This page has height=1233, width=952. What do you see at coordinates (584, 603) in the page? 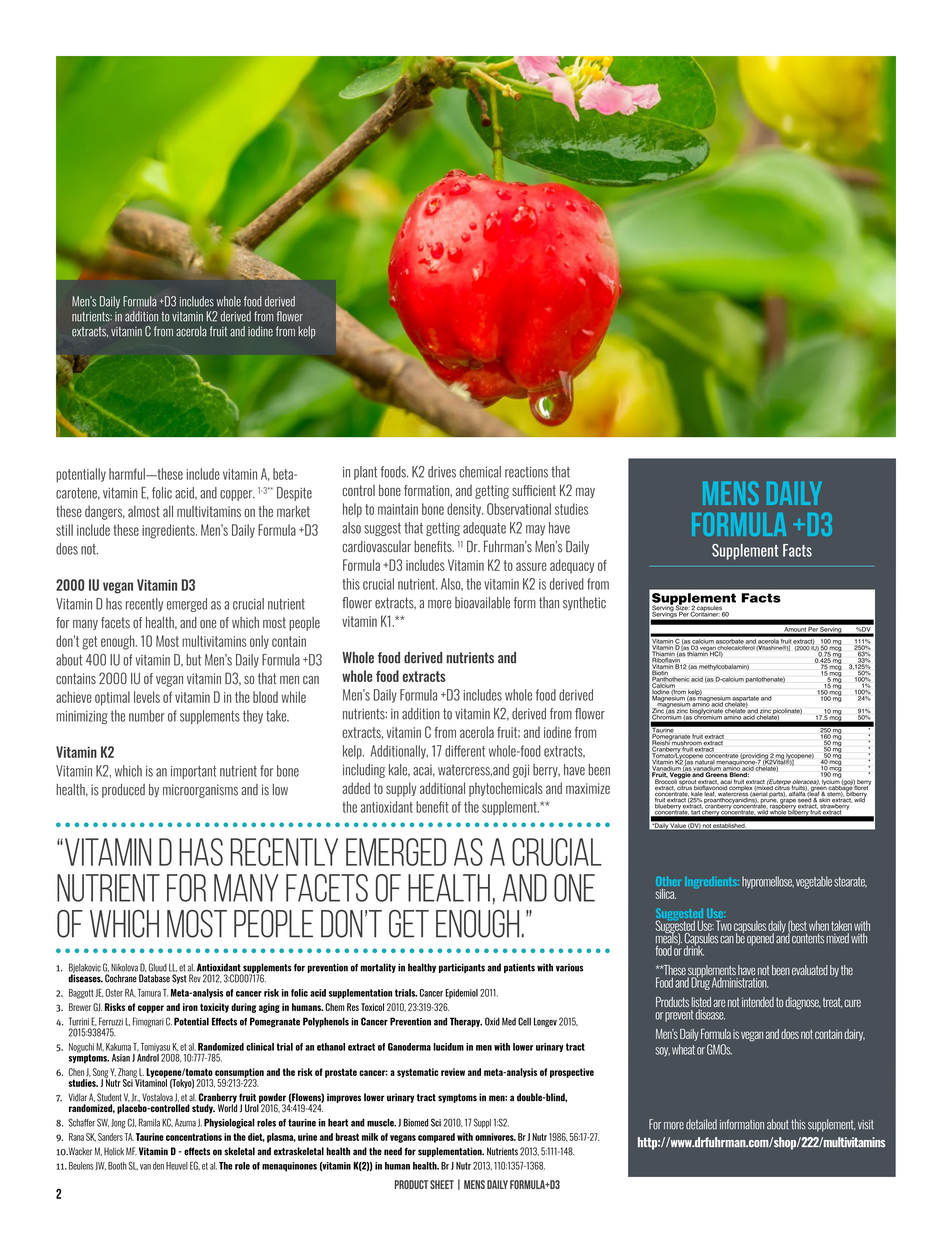
I see `synthetic` at bounding box center [584, 603].
